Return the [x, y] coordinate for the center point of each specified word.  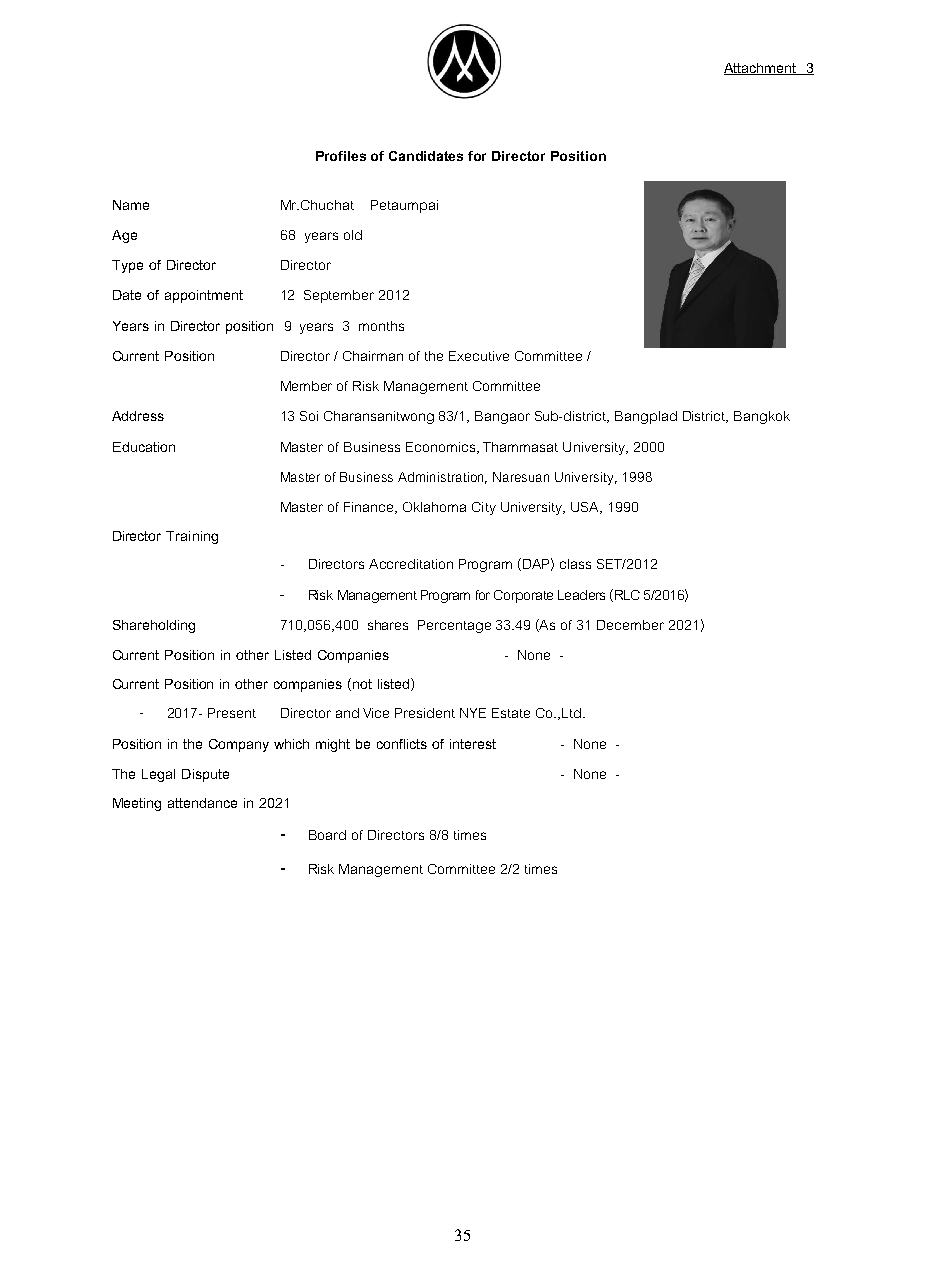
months [381, 326]
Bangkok [762, 417]
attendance [202, 803]
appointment [204, 296]
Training [192, 537]
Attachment [761, 69]
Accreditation [411, 564]
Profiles [341, 156]
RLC [627, 595]
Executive [479, 356]
